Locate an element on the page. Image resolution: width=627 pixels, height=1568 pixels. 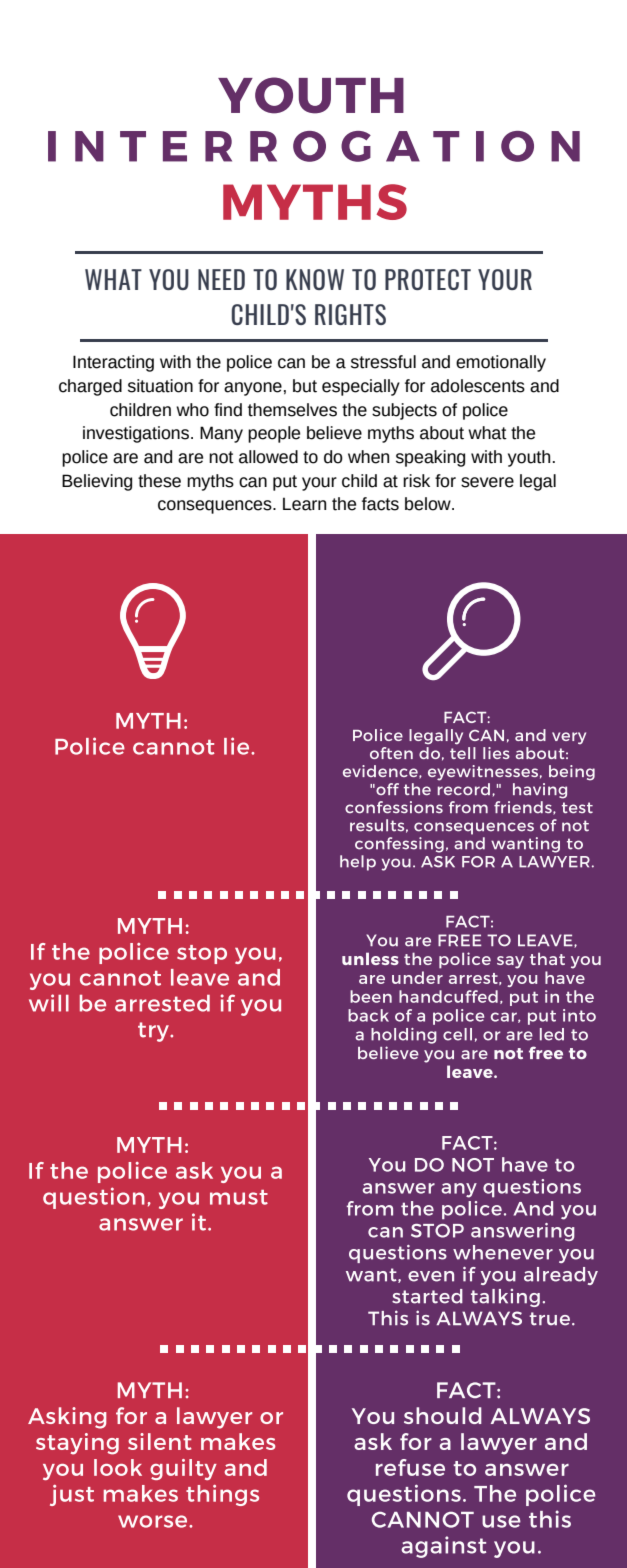
even is located at coordinates (431, 1276).
